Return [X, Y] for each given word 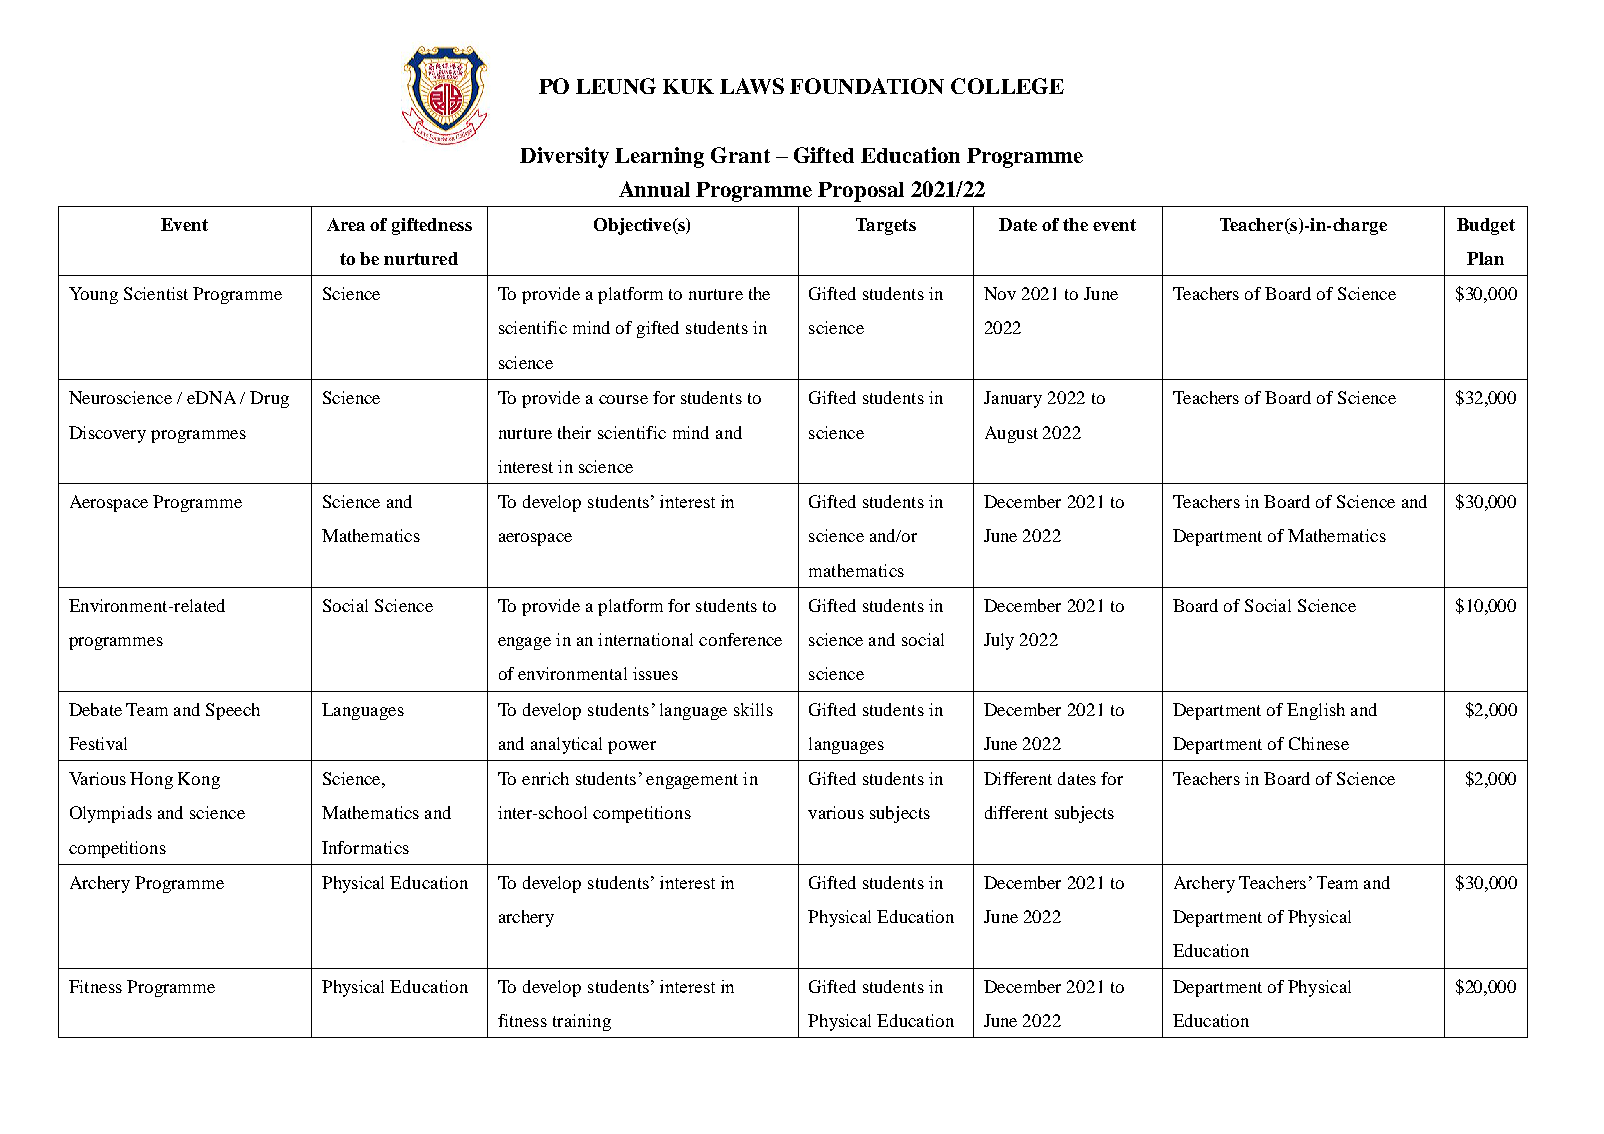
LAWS [752, 86]
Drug [269, 399]
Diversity [564, 157]
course [623, 399]
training [582, 1022]
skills [753, 709]
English [1316, 711]
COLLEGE [1007, 86]
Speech [233, 711]
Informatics [365, 847]
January [1013, 399]
